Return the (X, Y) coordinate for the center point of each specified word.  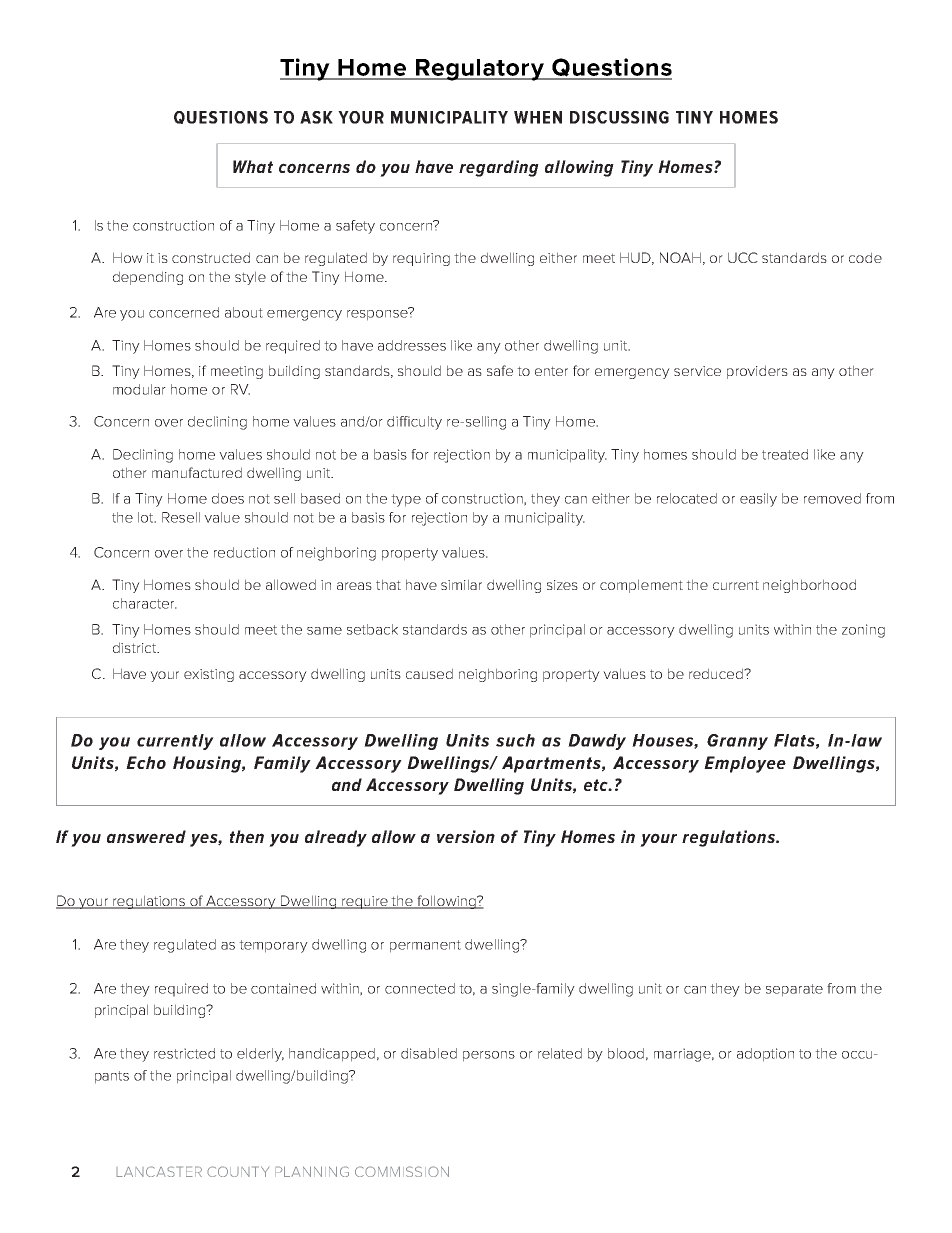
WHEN (538, 117)
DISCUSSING (619, 117)
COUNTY (238, 1171)
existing (209, 675)
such (515, 740)
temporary (273, 946)
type (406, 500)
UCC (743, 257)
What (253, 166)
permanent (425, 946)
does (228, 498)
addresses (412, 345)
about (244, 312)
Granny (737, 742)
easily (758, 500)
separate (794, 990)
